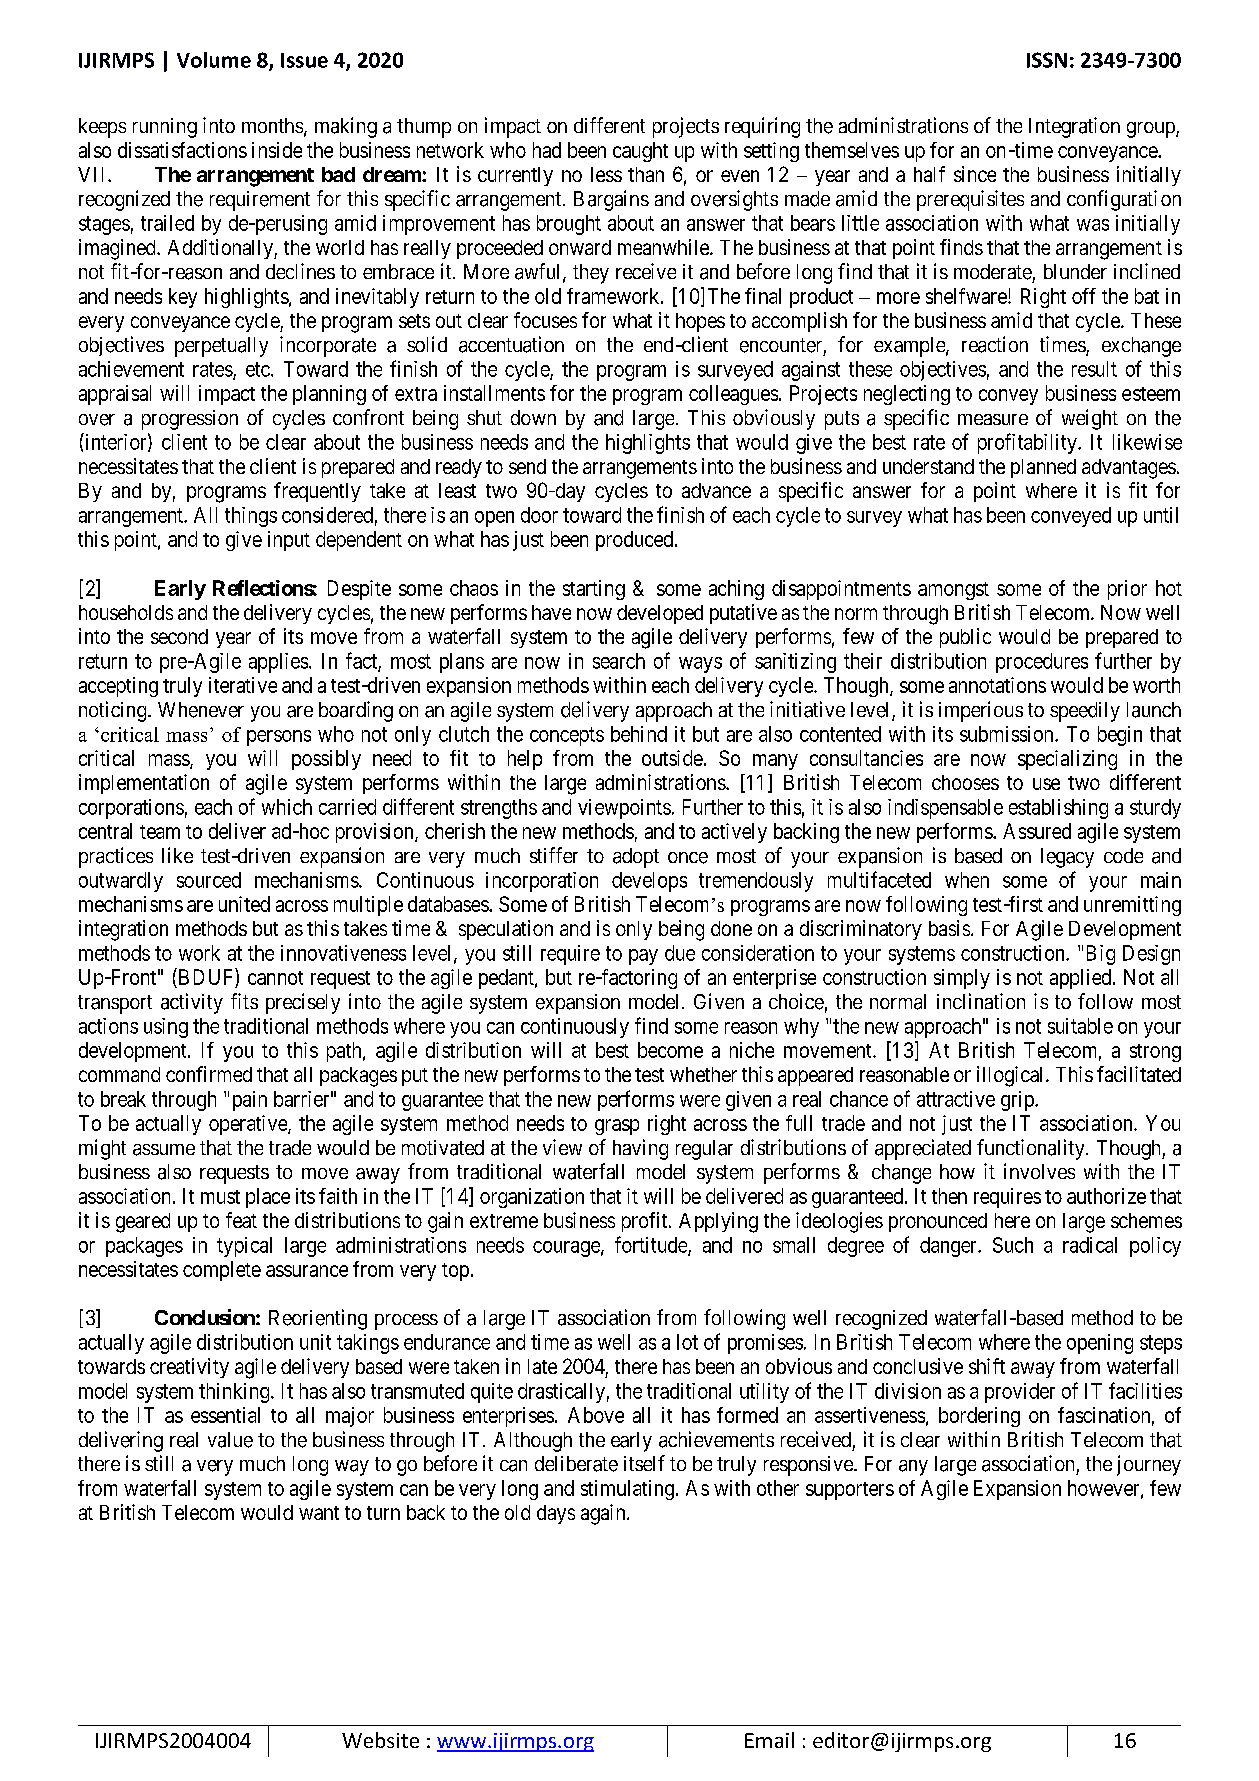  I want to click on Website, so click(380, 1740).
